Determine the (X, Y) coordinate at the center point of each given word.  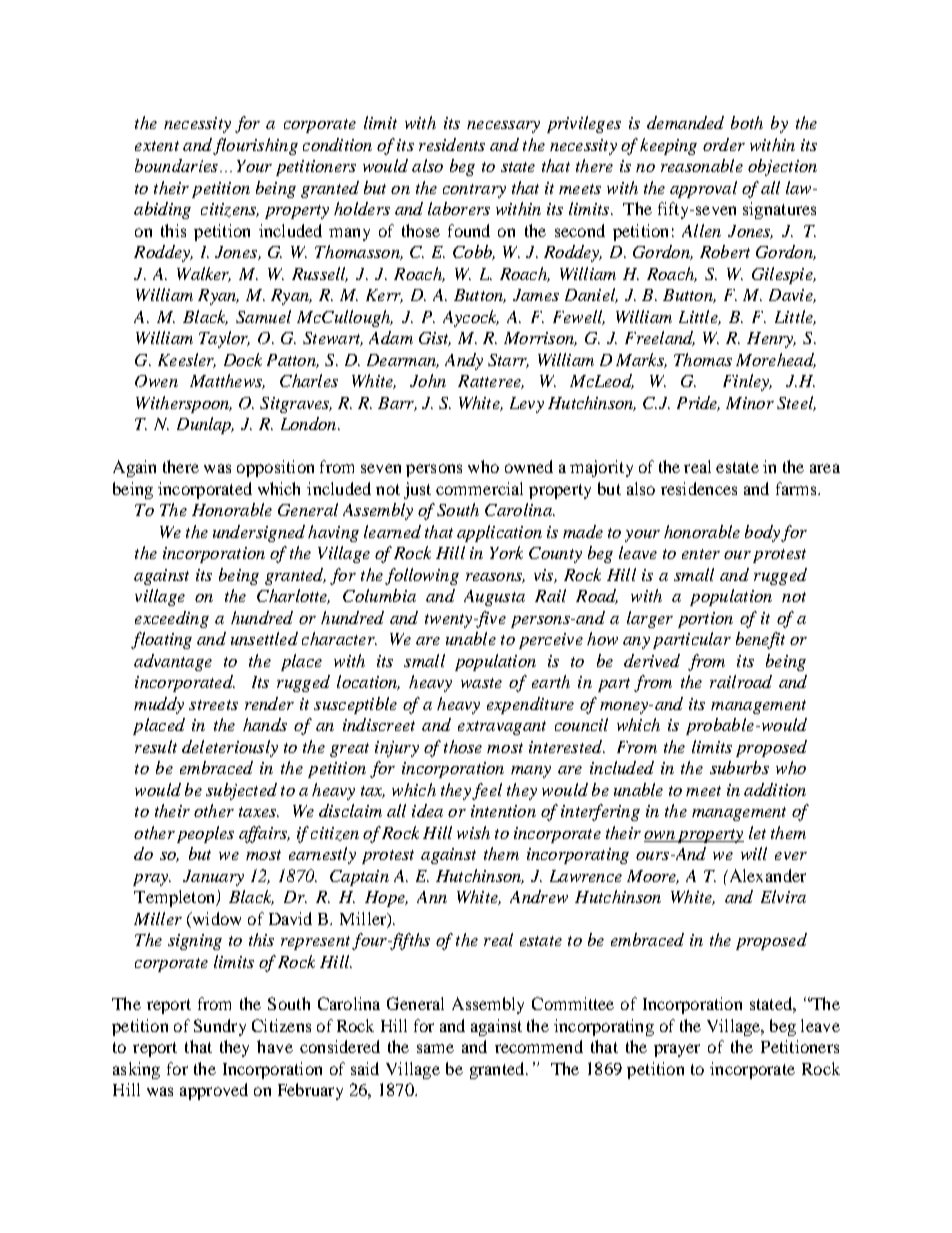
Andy (464, 361)
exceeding (172, 619)
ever (791, 856)
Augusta (494, 598)
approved (214, 1091)
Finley (747, 382)
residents (452, 144)
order (724, 144)
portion (705, 620)
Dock (243, 359)
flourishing (255, 146)
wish (473, 832)
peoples (205, 834)
